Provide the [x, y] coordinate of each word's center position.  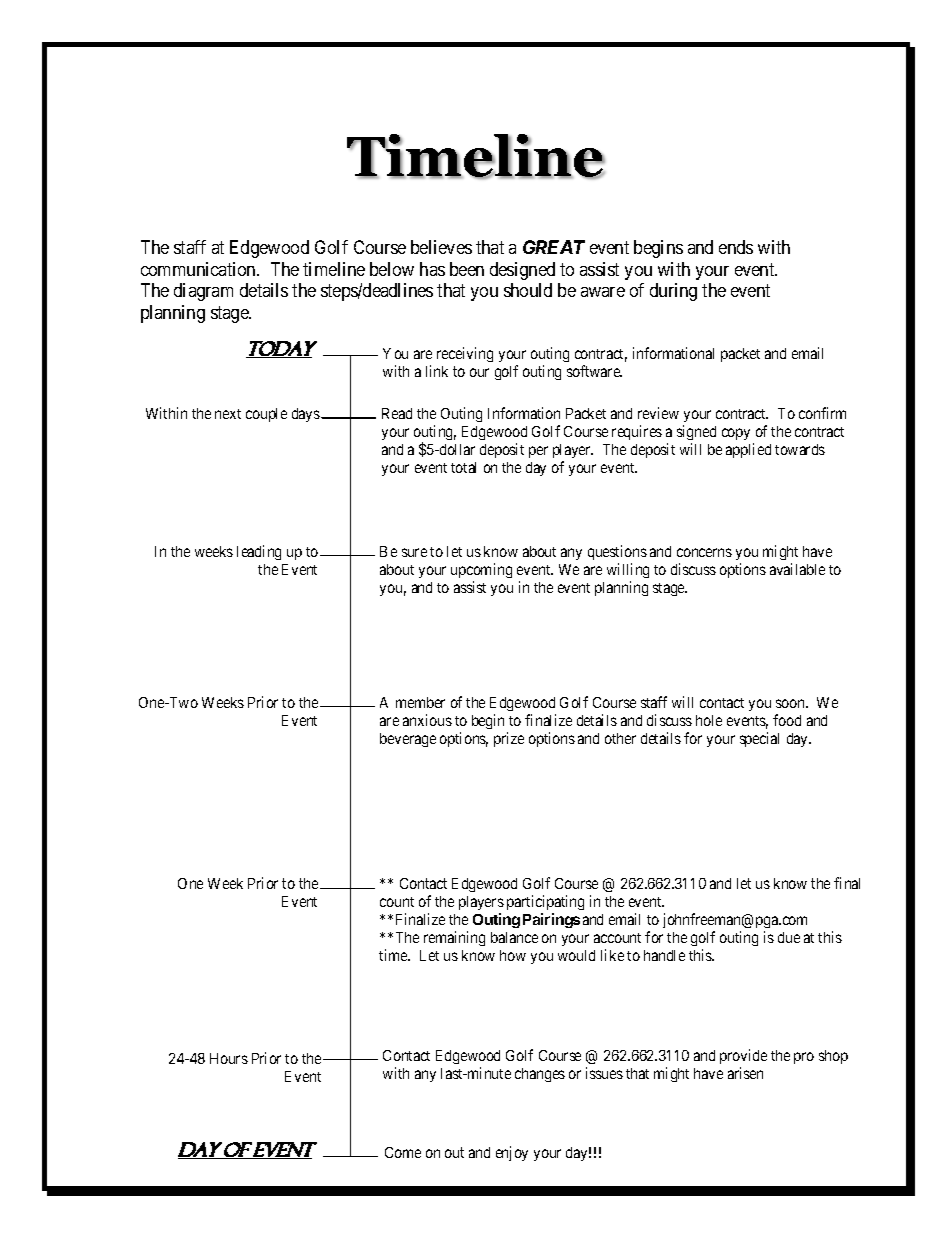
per [538, 452]
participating [545, 904]
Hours [229, 1058]
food [787, 720]
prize [509, 739]
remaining [454, 938]
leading [259, 552]
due [789, 937]
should [528, 290]
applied [748, 450]
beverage [408, 740]
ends [736, 247]
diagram [203, 292]
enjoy [512, 1153]
